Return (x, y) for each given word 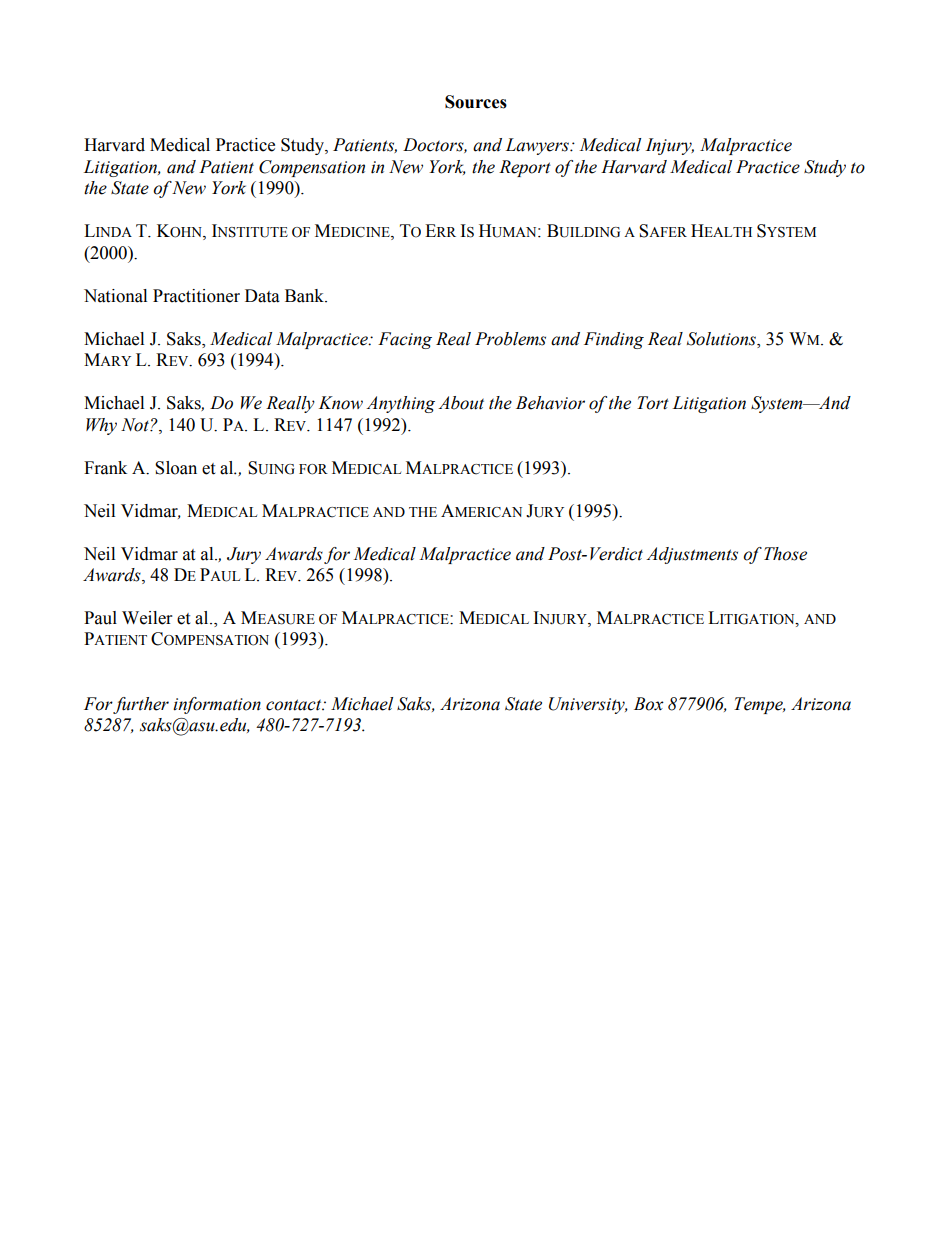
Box (649, 704)
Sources (476, 102)
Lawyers (538, 146)
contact (295, 705)
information (217, 705)
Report (525, 168)
